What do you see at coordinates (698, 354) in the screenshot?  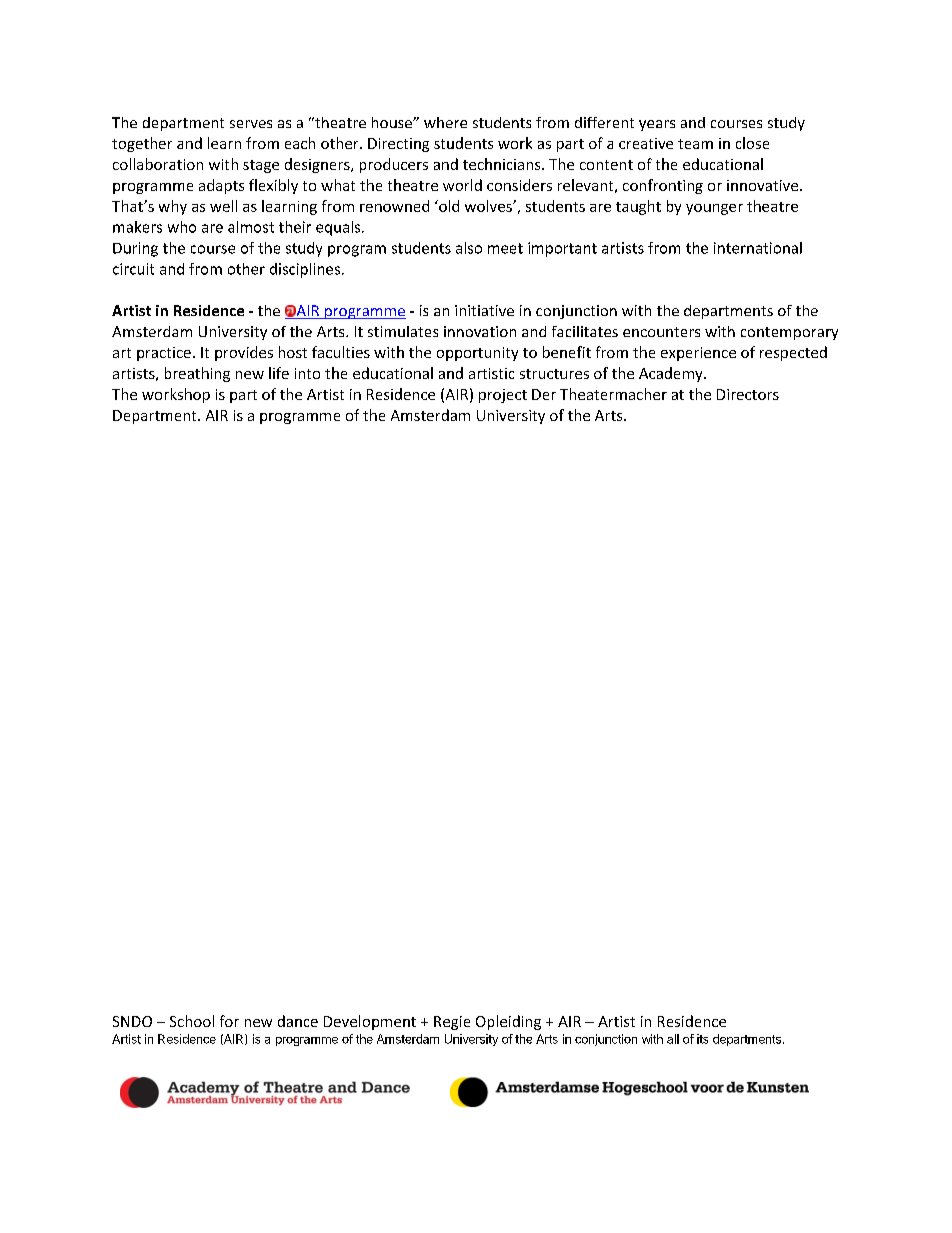 I see `experience` at bounding box center [698, 354].
